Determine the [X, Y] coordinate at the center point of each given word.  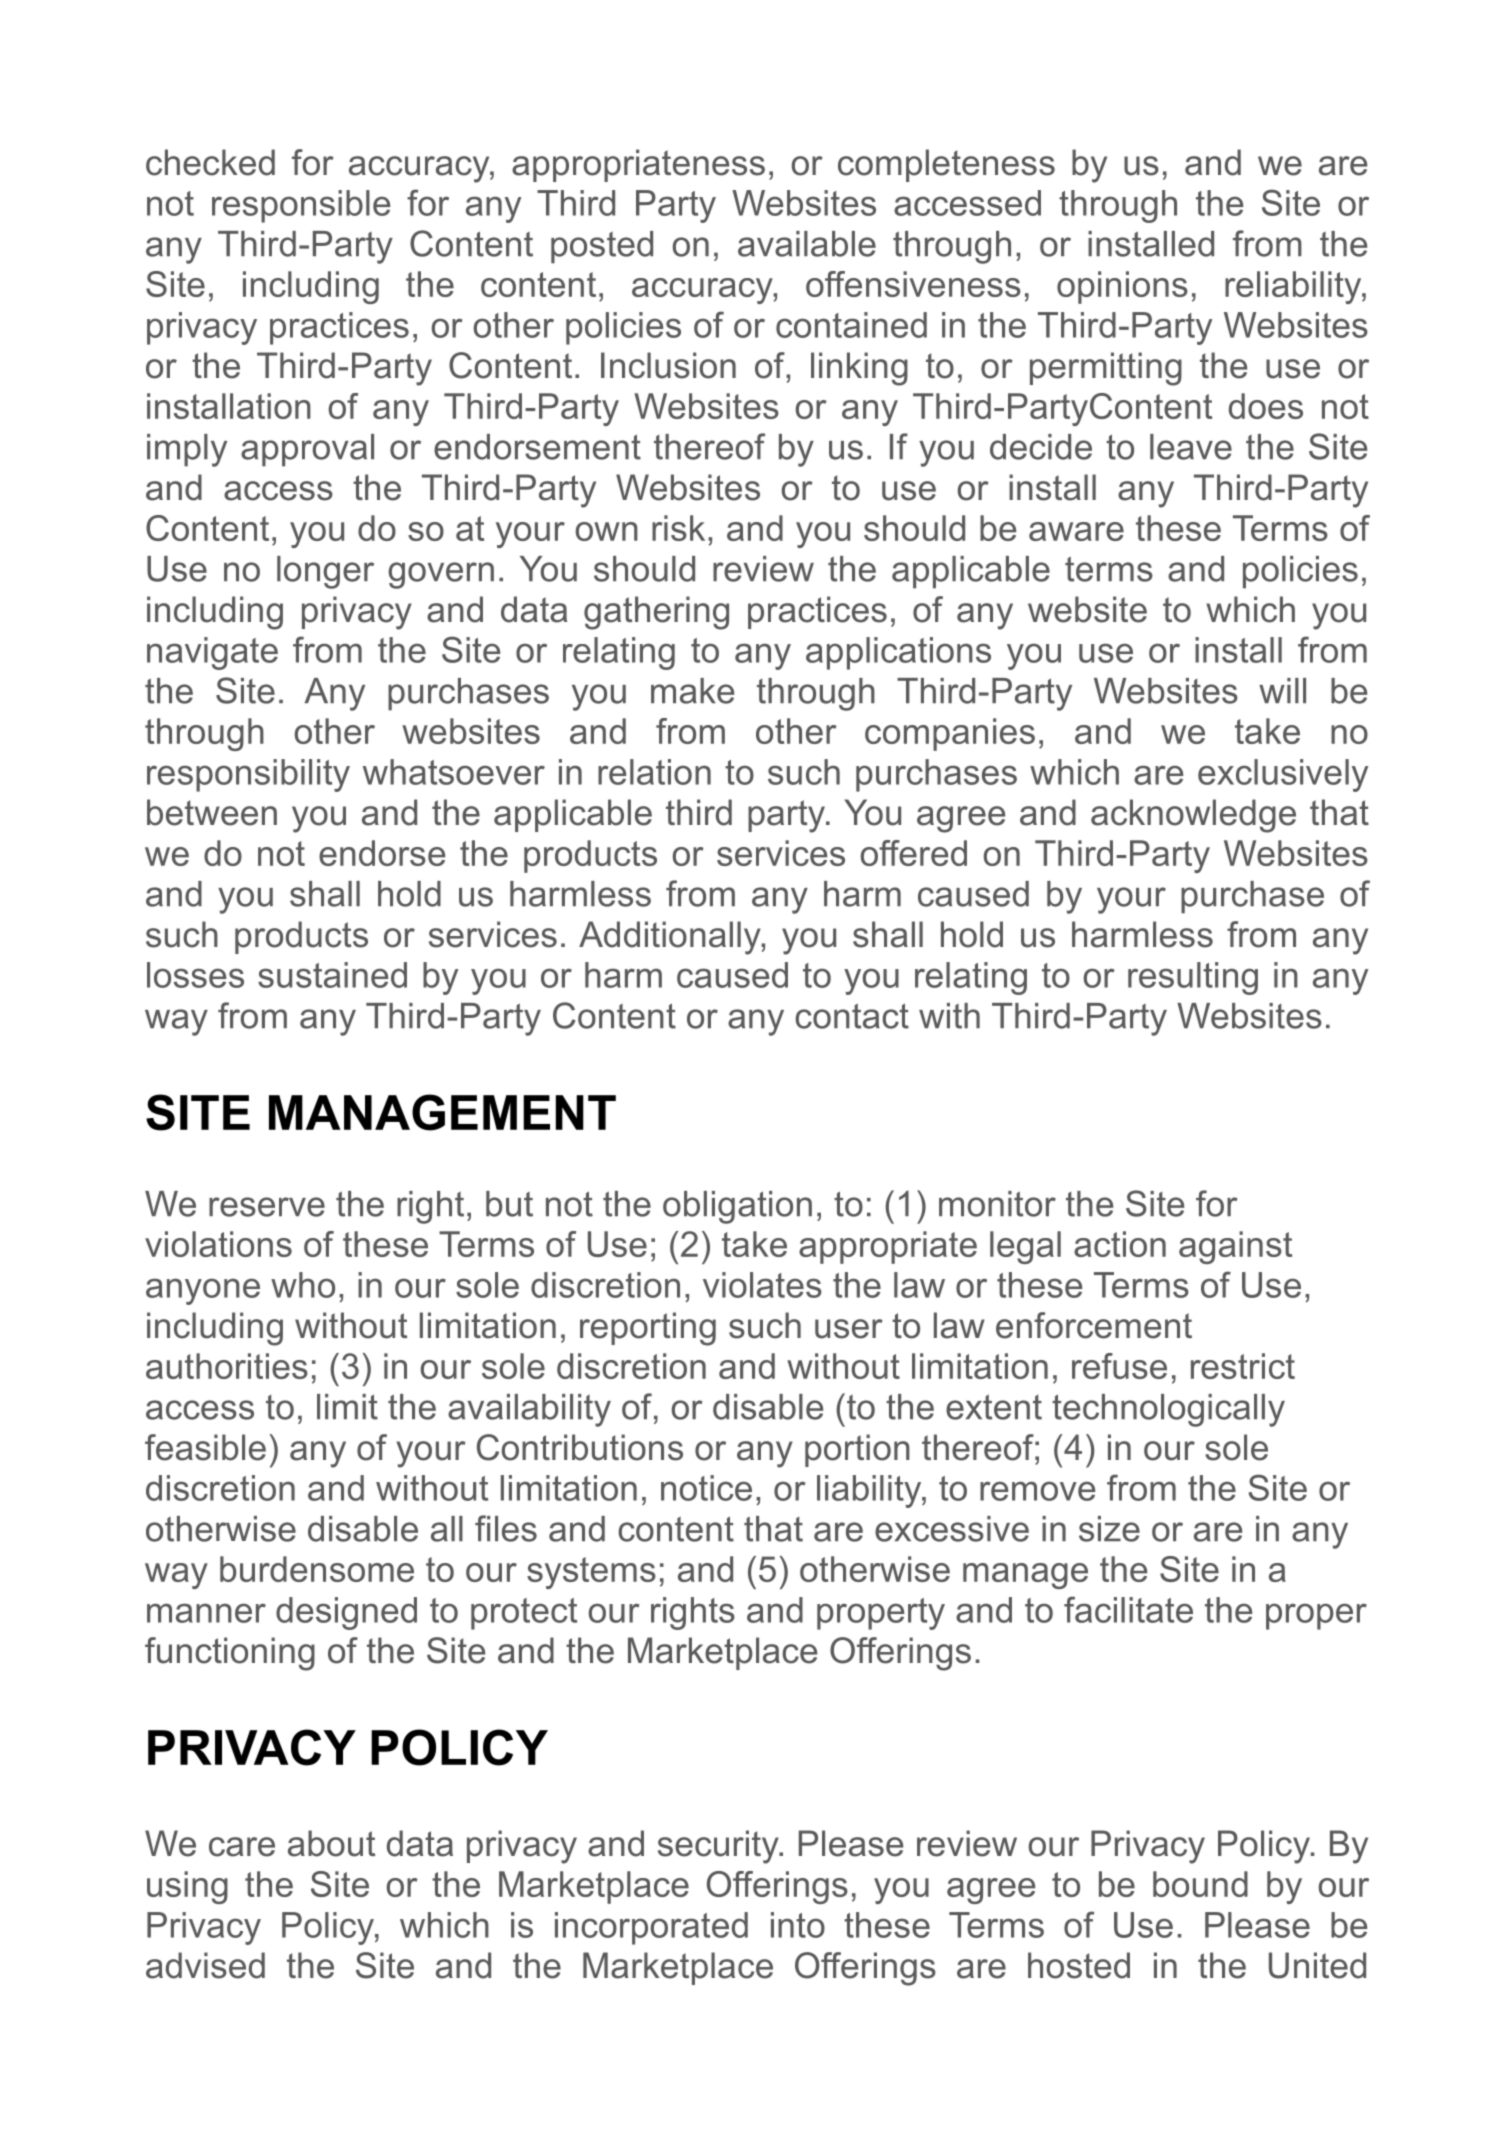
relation [654, 772]
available [807, 244]
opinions [1122, 287]
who [303, 1285]
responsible [301, 206]
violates [762, 1285]
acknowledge [1193, 816]
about [332, 1843]
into [798, 1925]
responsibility [248, 775]
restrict [1243, 1366]
